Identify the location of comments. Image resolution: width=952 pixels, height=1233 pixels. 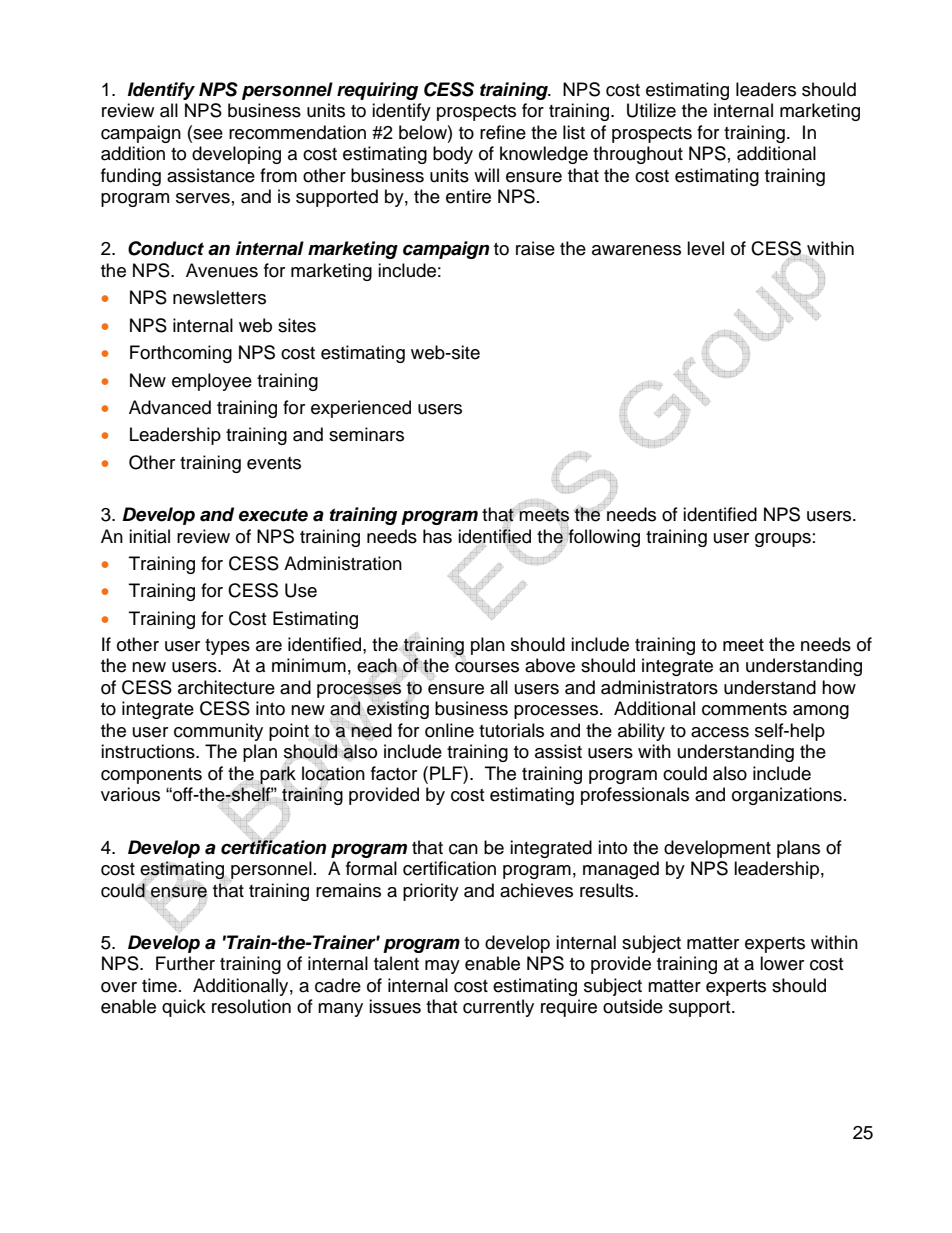
(744, 709).
